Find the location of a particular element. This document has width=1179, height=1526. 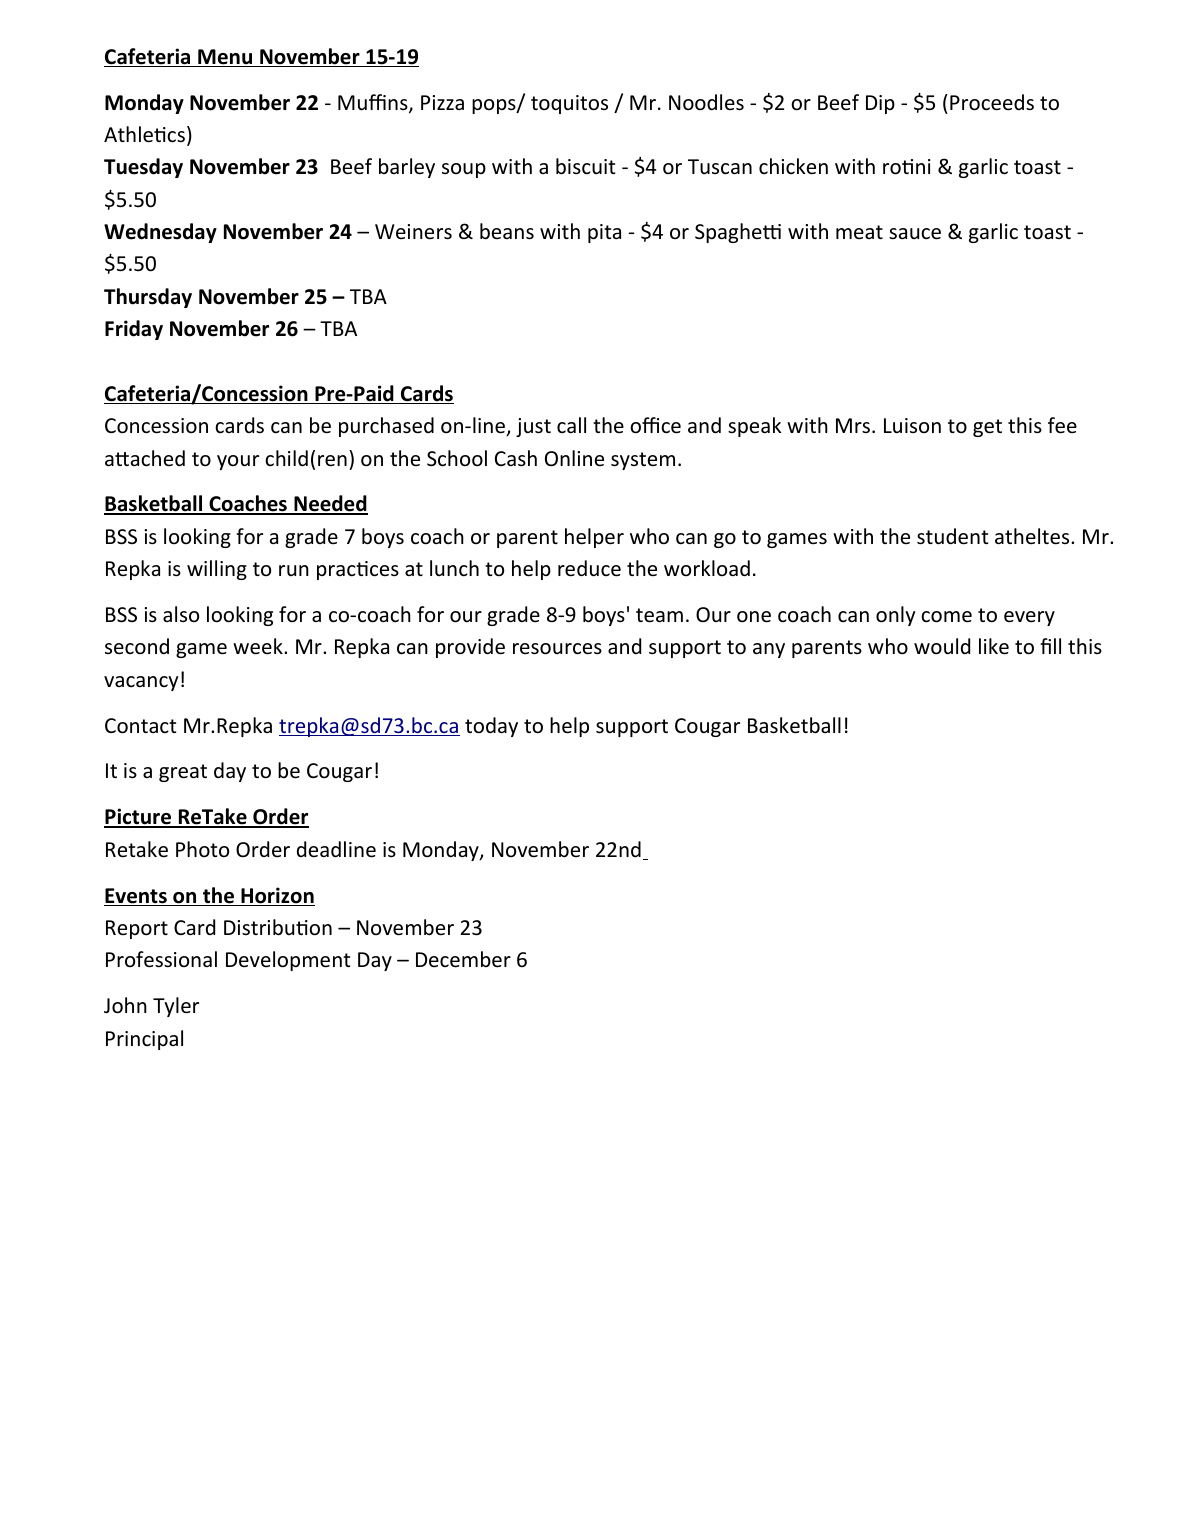

student is located at coordinates (952, 536).
